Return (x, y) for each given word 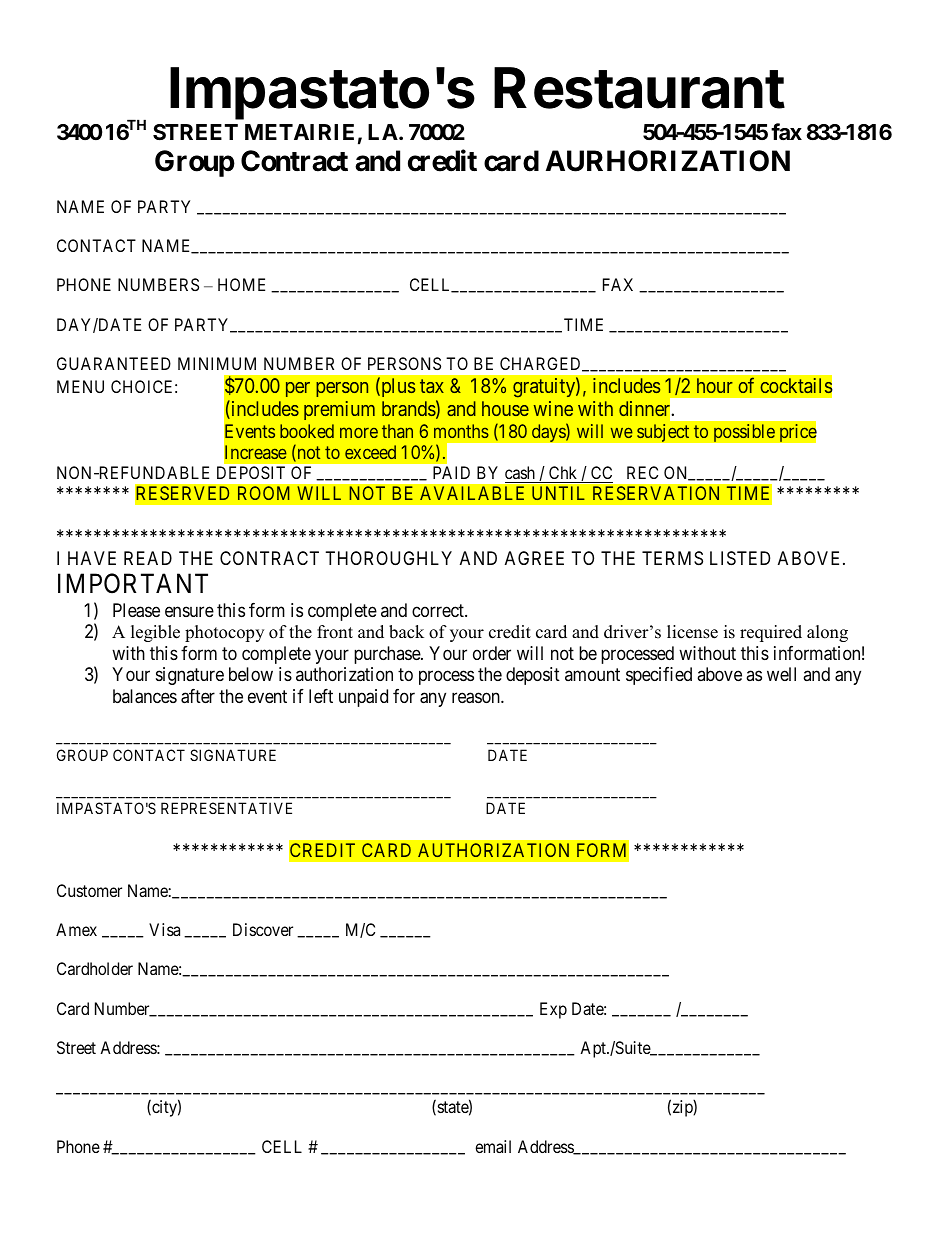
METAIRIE (299, 132)
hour (715, 385)
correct (439, 610)
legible (155, 633)
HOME (241, 284)
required (771, 633)
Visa (164, 929)
